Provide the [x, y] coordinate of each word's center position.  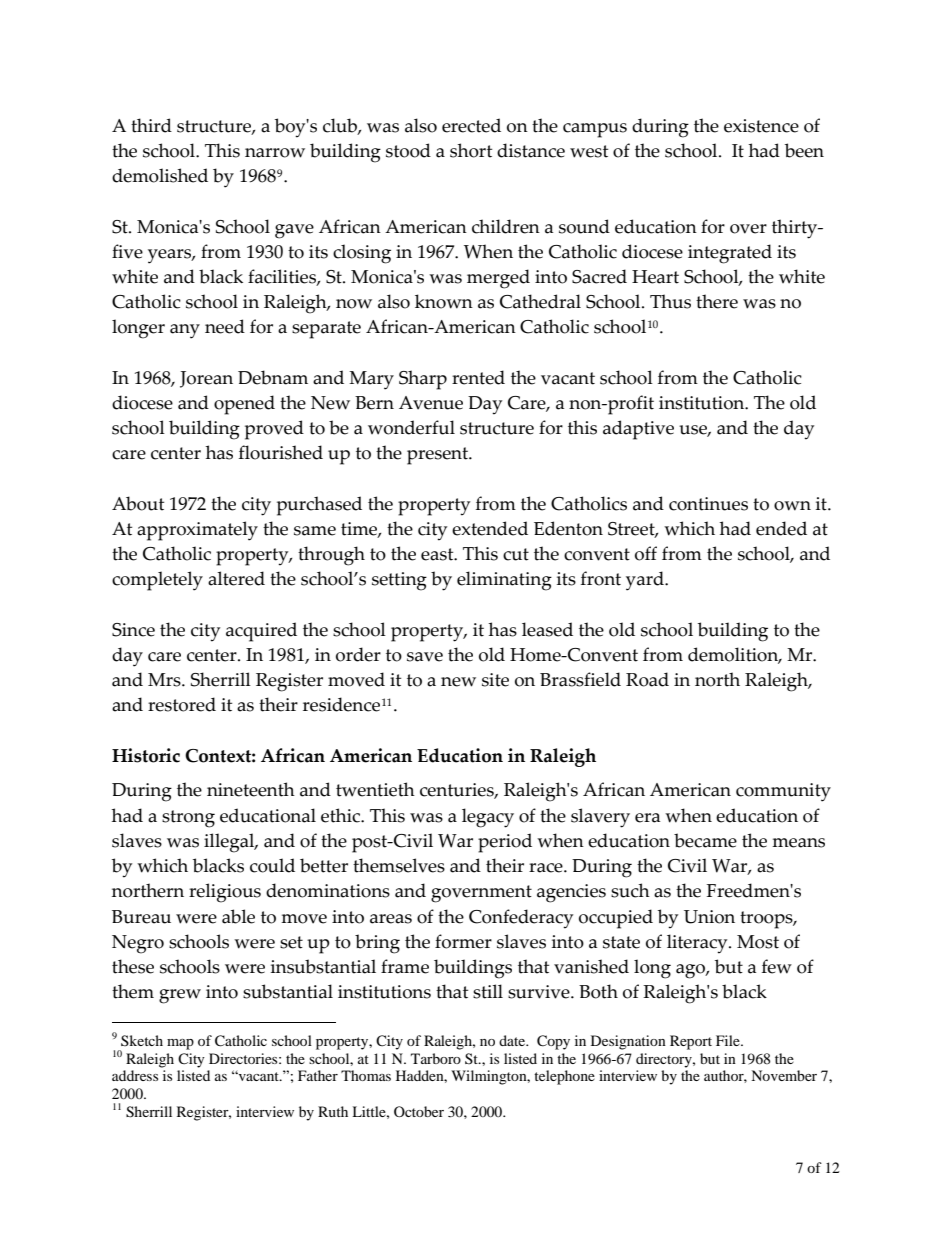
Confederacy [521, 919]
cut [516, 554]
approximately [197, 531]
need [225, 326]
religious [225, 893]
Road [647, 679]
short [471, 150]
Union [709, 917]
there [717, 301]
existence [761, 126]
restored [182, 704]
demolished [160, 175]
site [495, 680]
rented [478, 377]
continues [708, 504]
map [180, 1044]
